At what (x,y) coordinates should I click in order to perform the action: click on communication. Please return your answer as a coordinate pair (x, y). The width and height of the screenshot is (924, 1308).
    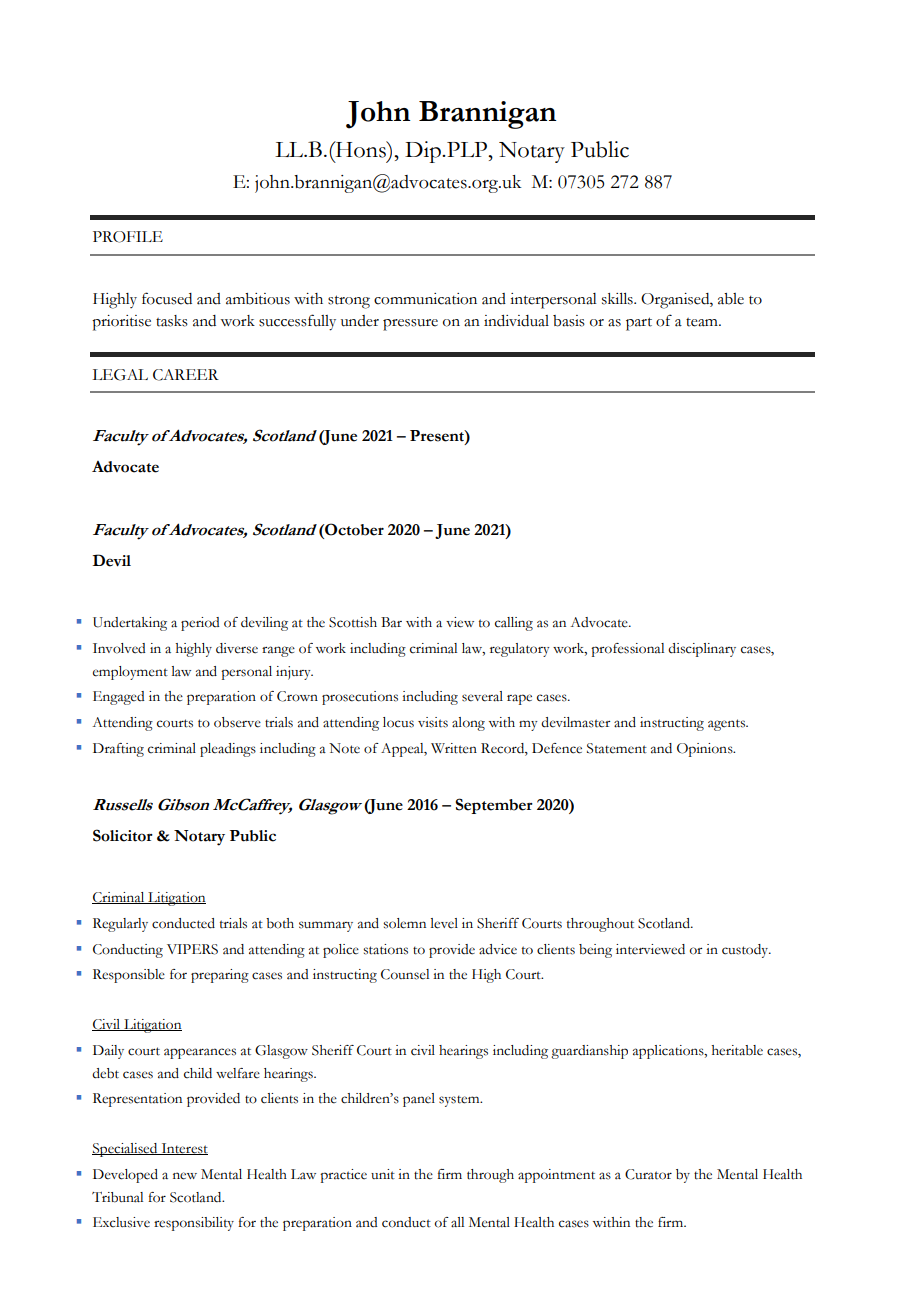
    Looking at the image, I should click on (425, 299).
